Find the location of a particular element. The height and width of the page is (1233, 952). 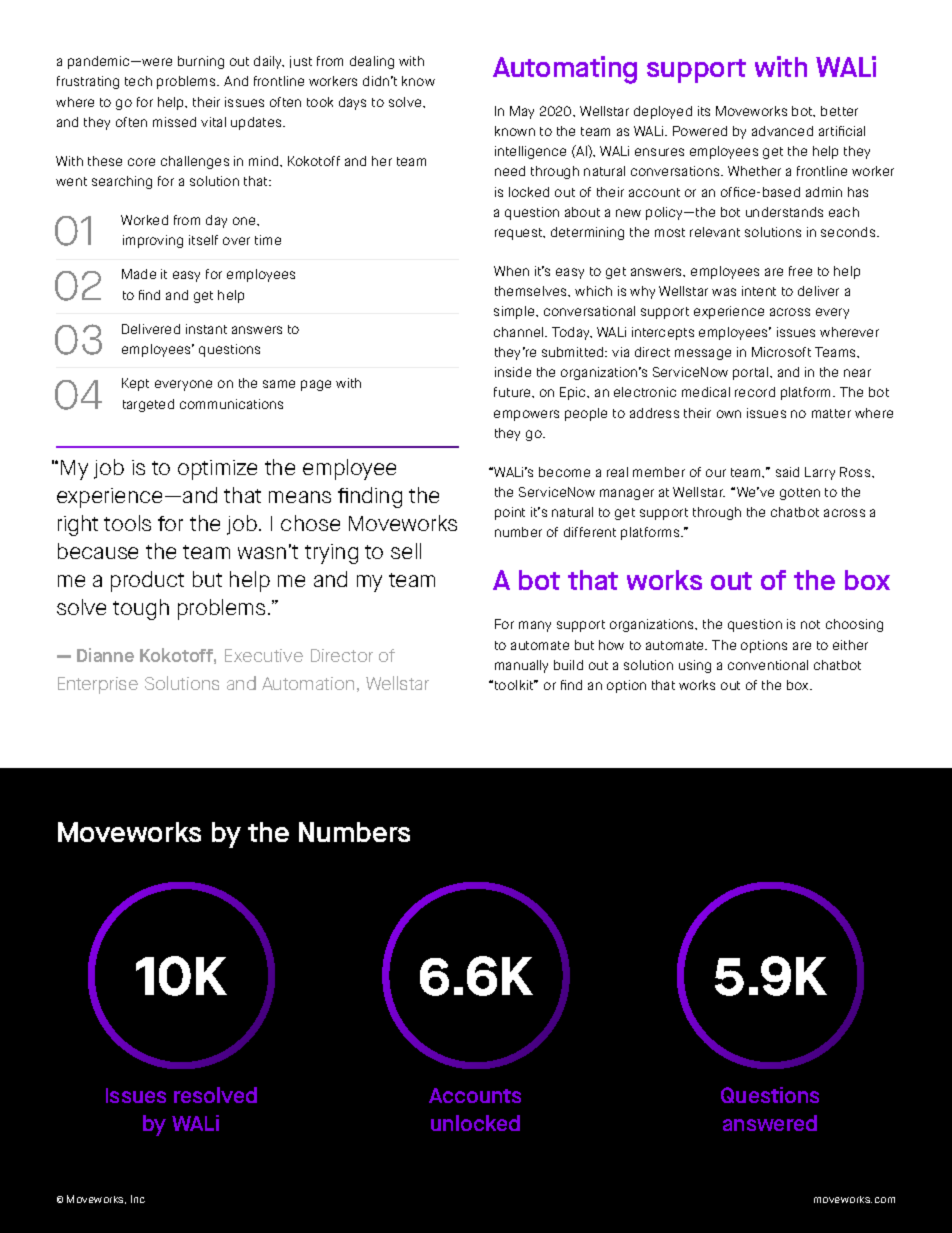

portal is located at coordinates (752, 373).
